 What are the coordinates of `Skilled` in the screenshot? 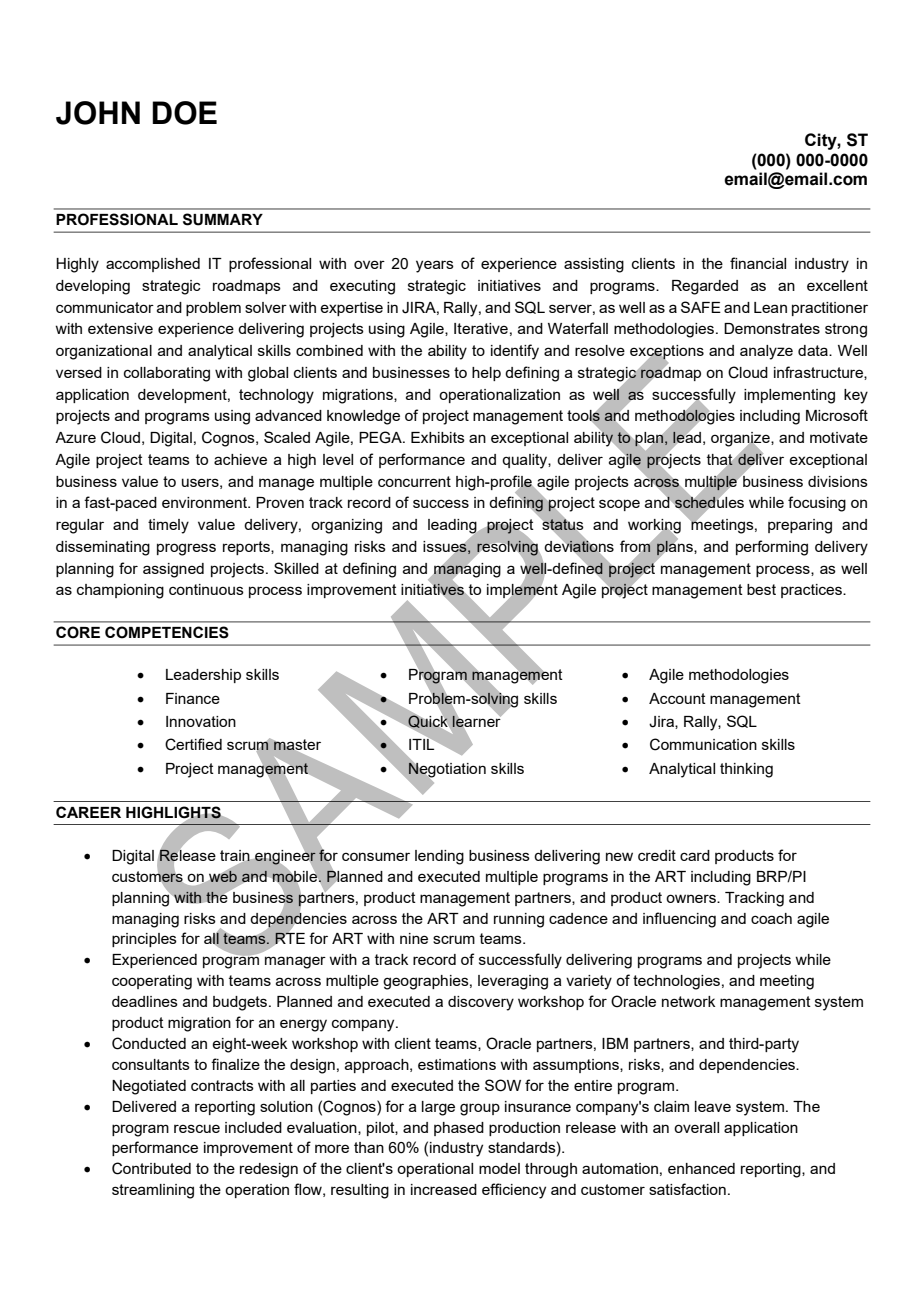 It's located at (296, 568).
